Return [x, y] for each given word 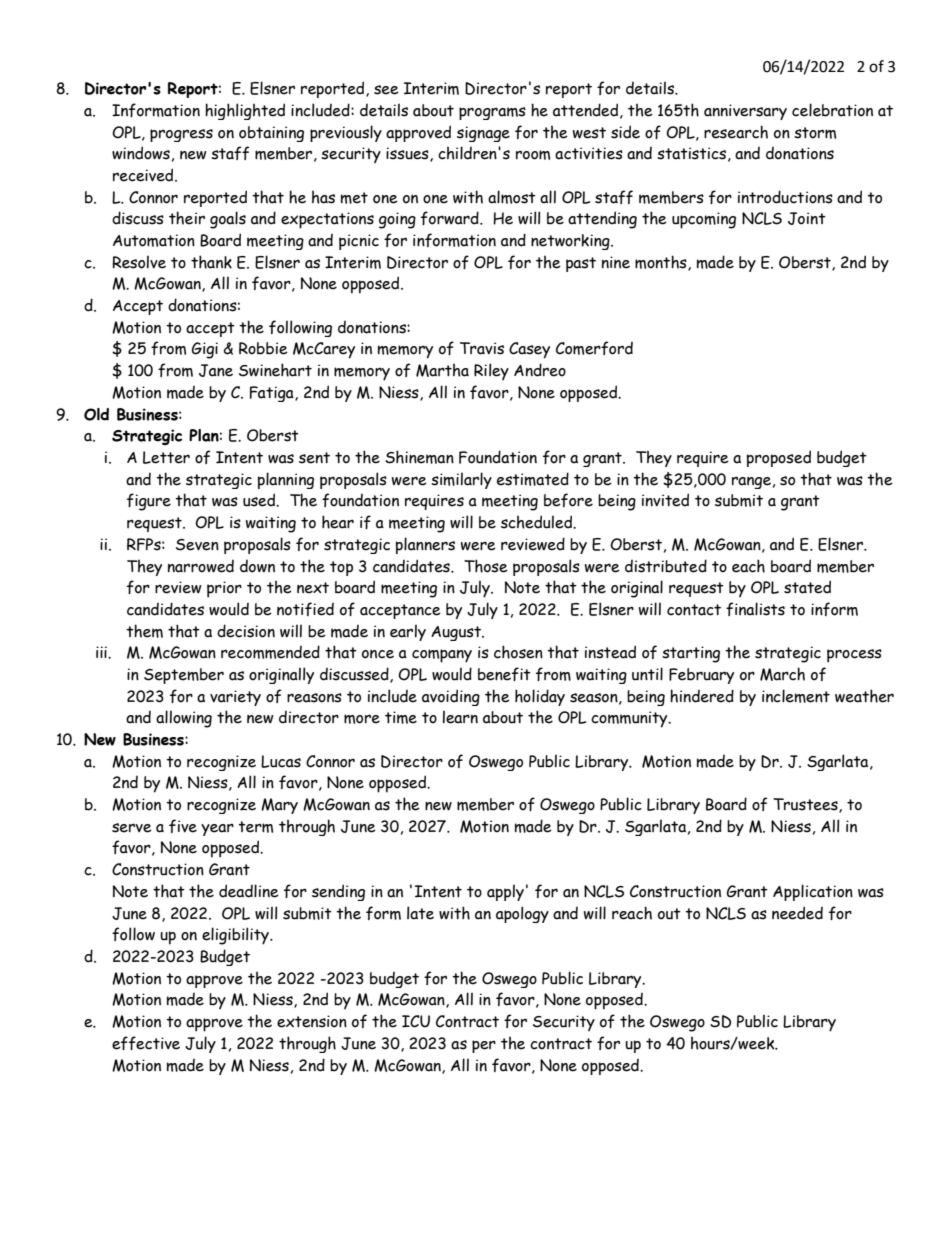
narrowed [201, 566]
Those [486, 566]
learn [460, 717]
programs [492, 113]
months [662, 263]
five [183, 826]
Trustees [806, 805]
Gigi [205, 350]
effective [146, 1043]
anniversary [745, 112]
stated [807, 587]
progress [181, 135]
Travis [482, 348]
